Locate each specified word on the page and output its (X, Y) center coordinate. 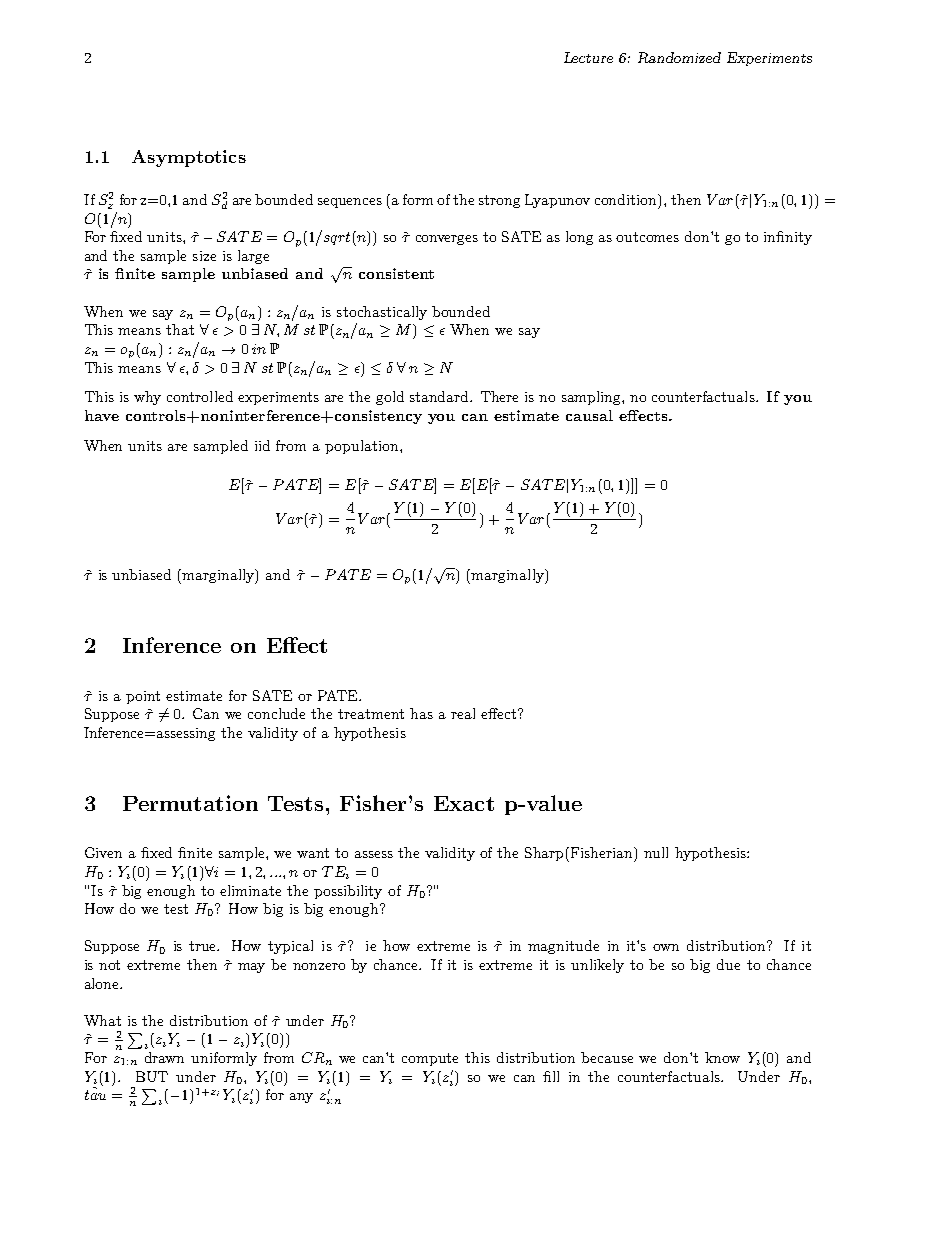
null (656, 852)
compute (430, 1059)
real (463, 713)
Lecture (588, 57)
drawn (164, 1057)
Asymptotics (189, 158)
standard (440, 396)
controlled (200, 396)
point (143, 697)
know (722, 1057)
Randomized (679, 57)
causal (589, 415)
